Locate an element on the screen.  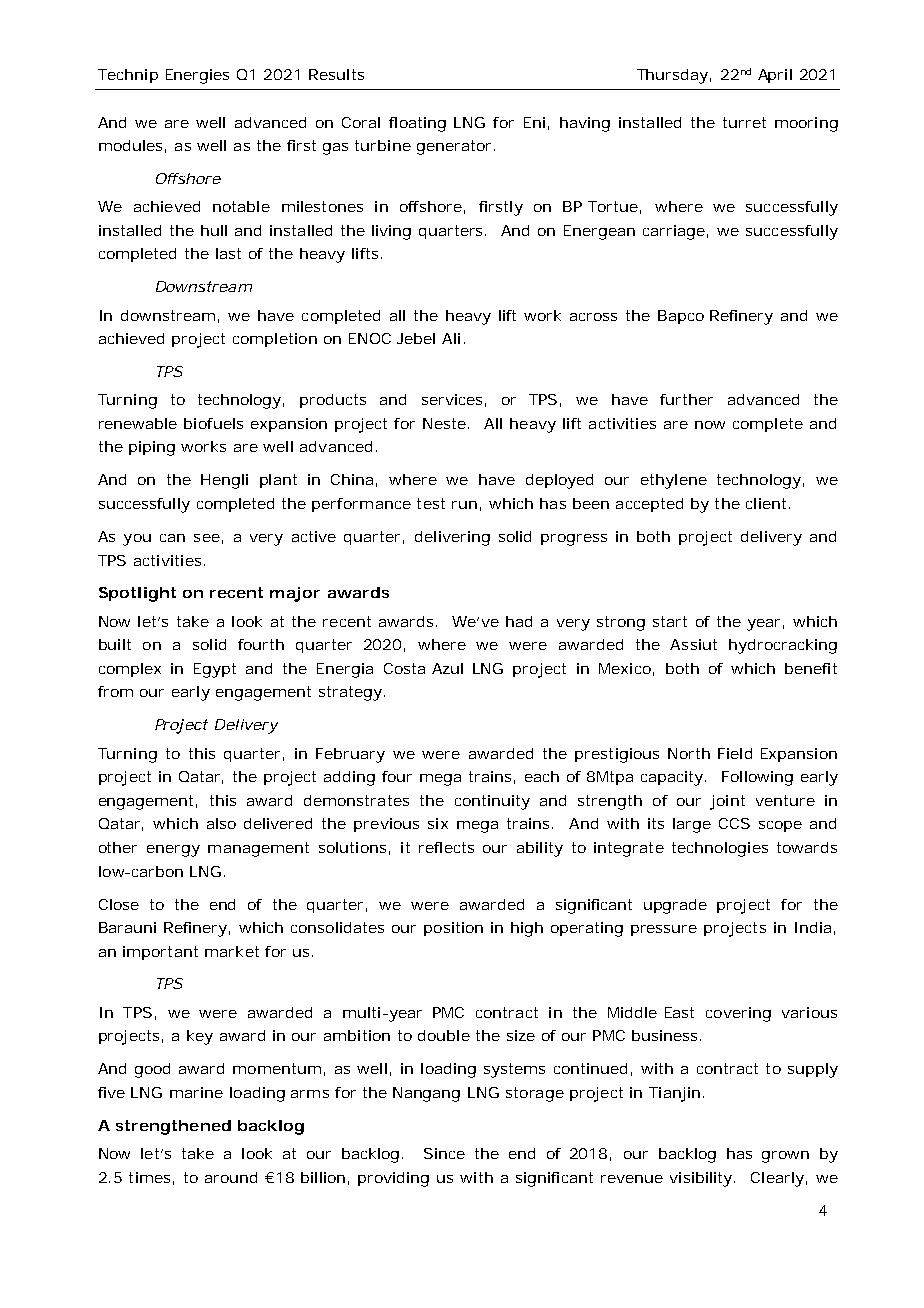
Since is located at coordinates (444, 1153).
